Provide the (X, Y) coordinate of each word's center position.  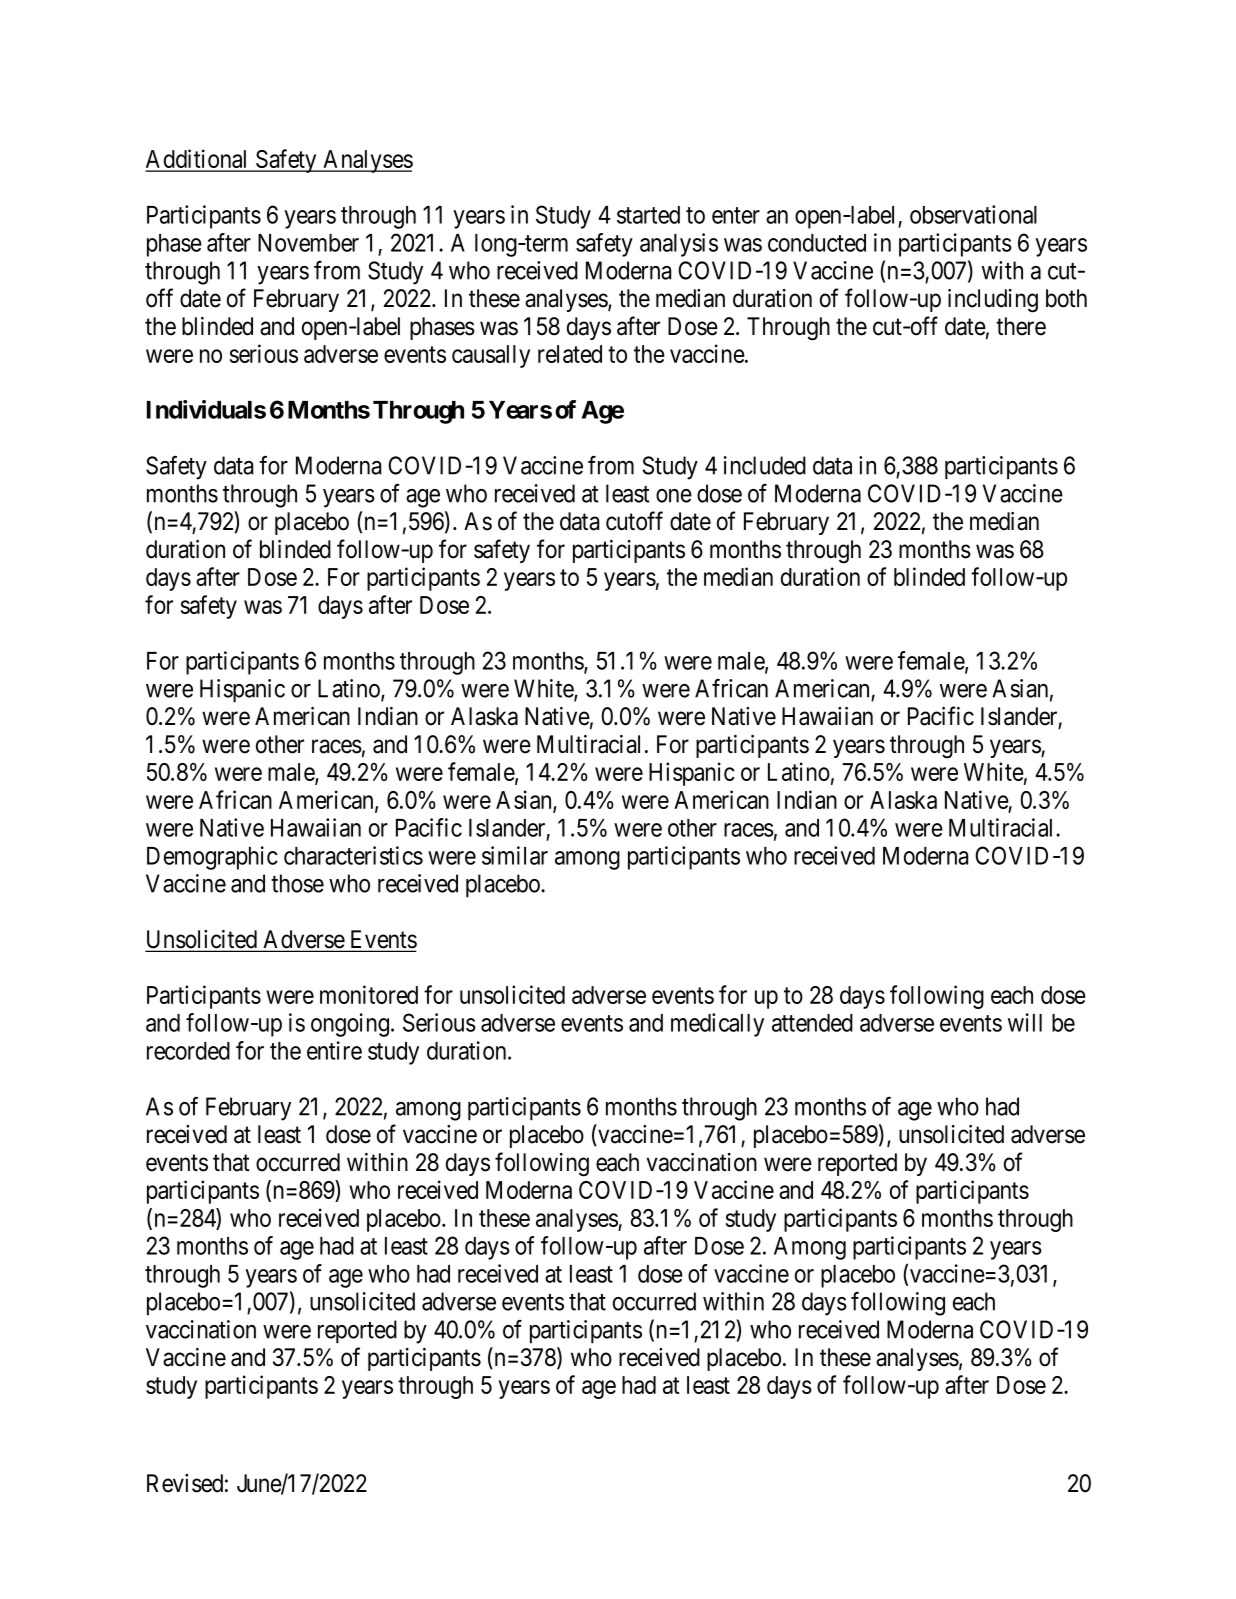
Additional (198, 160)
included (765, 465)
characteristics (353, 855)
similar (515, 855)
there (1021, 326)
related (570, 354)
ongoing (350, 1025)
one (674, 496)
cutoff (634, 521)
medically (717, 1025)
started (648, 215)
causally (491, 356)
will (1025, 1022)
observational (973, 214)
